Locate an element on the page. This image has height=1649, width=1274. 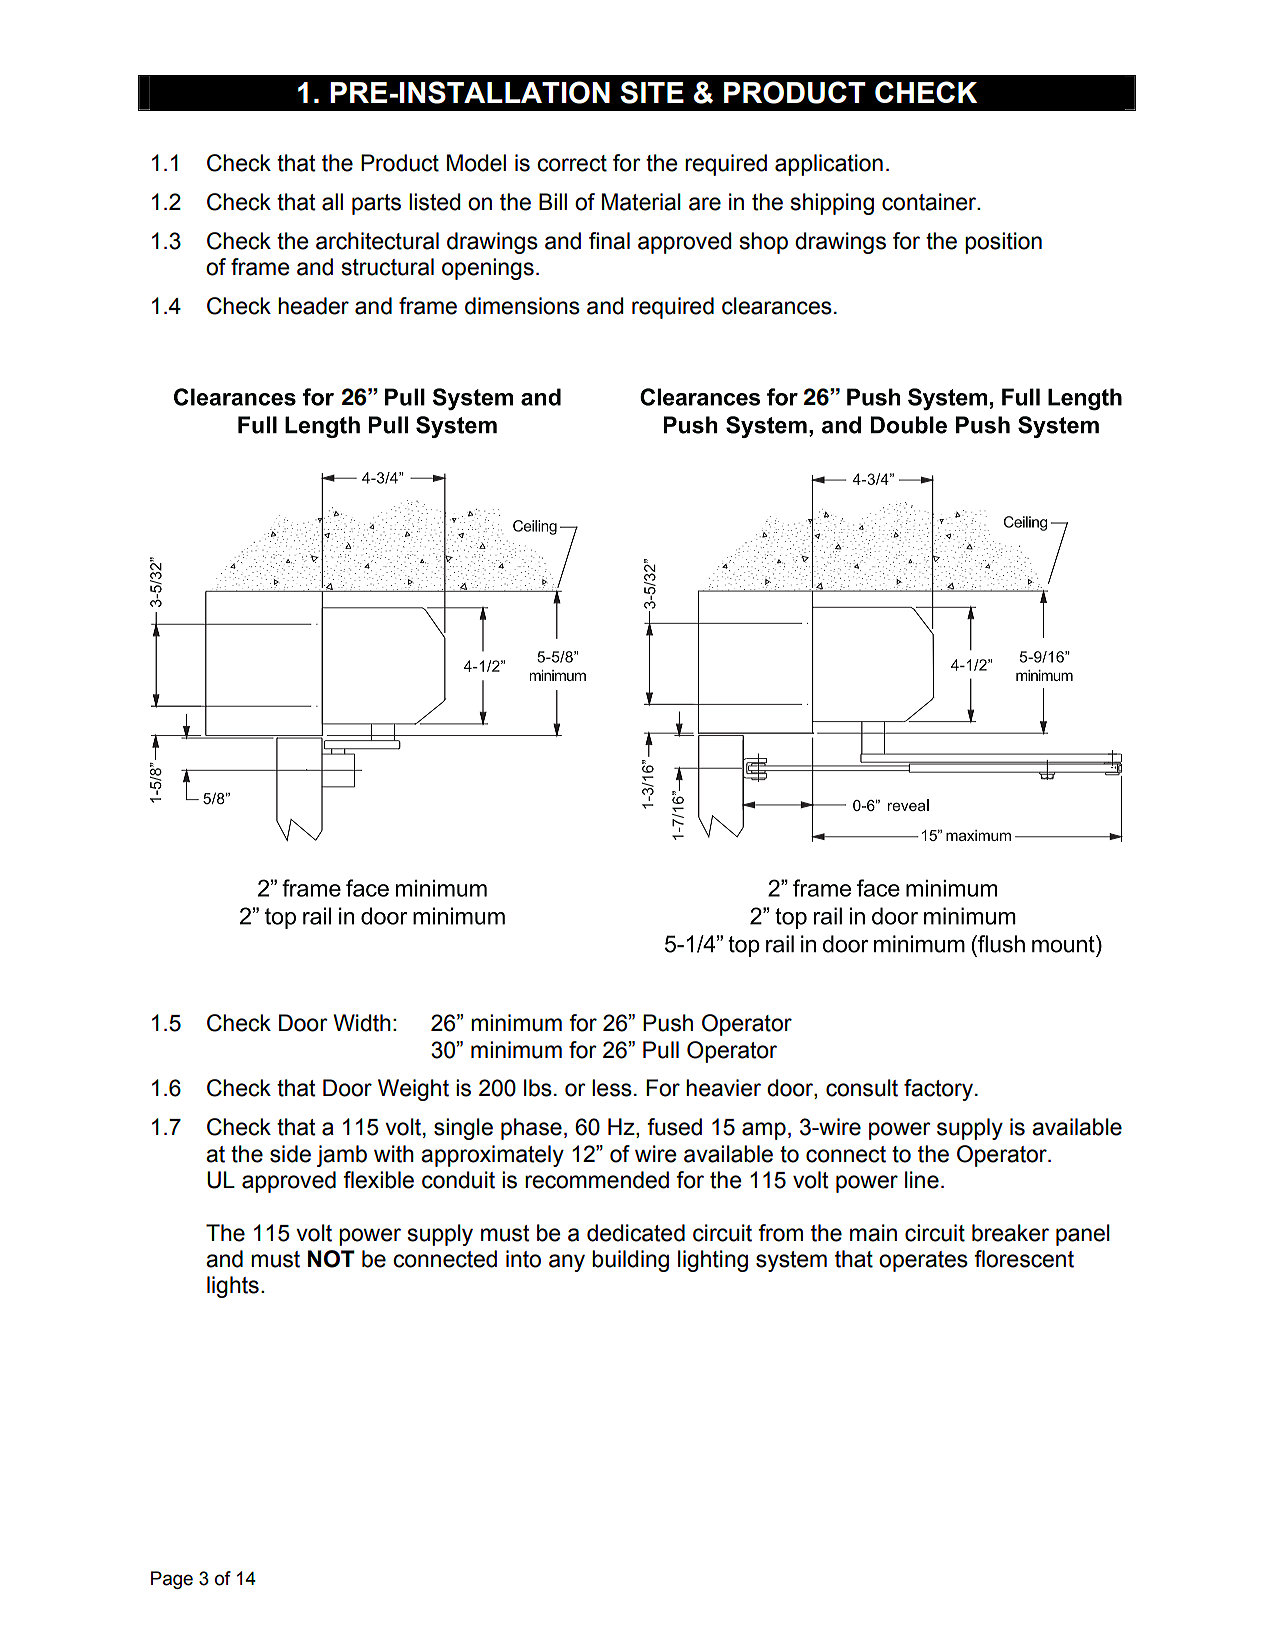
Width is located at coordinates (362, 1023).
